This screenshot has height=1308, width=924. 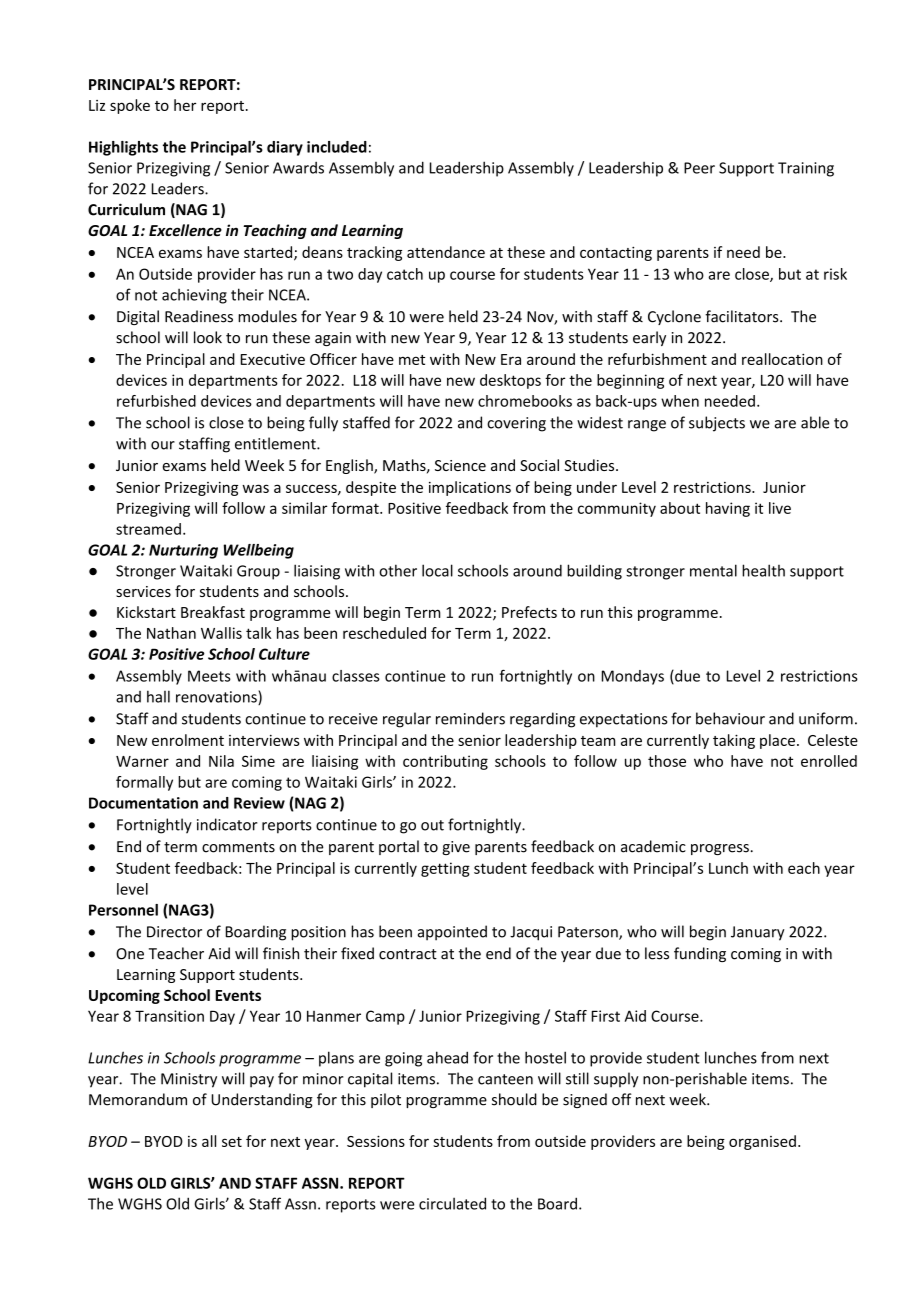 What do you see at coordinates (470, 488) in the screenshot?
I see `implications` at bounding box center [470, 488].
